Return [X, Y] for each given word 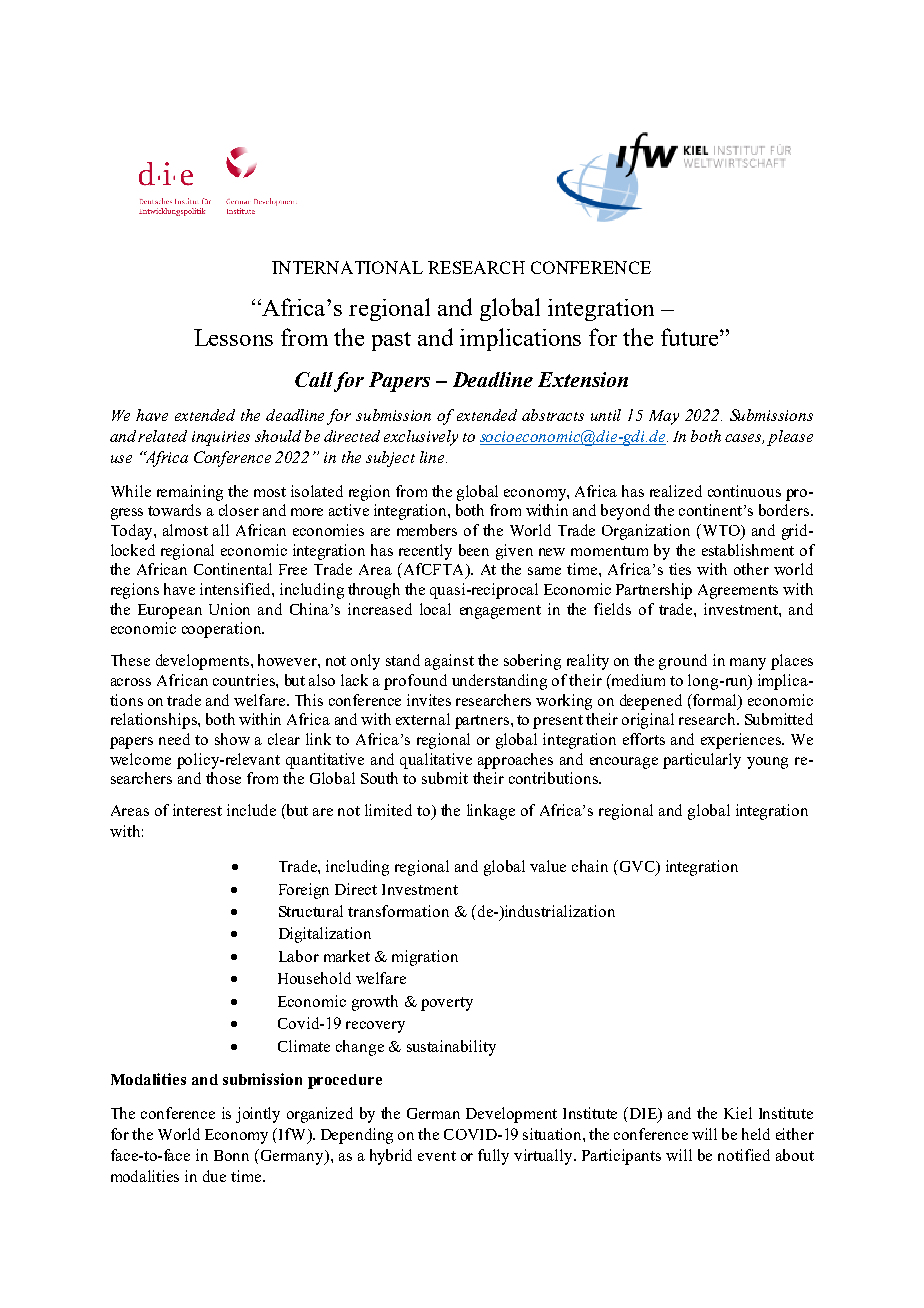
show [232, 739]
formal [715, 701]
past [391, 341]
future [691, 337]
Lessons [233, 337]
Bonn [231, 1155]
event [437, 1156]
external [423, 719]
